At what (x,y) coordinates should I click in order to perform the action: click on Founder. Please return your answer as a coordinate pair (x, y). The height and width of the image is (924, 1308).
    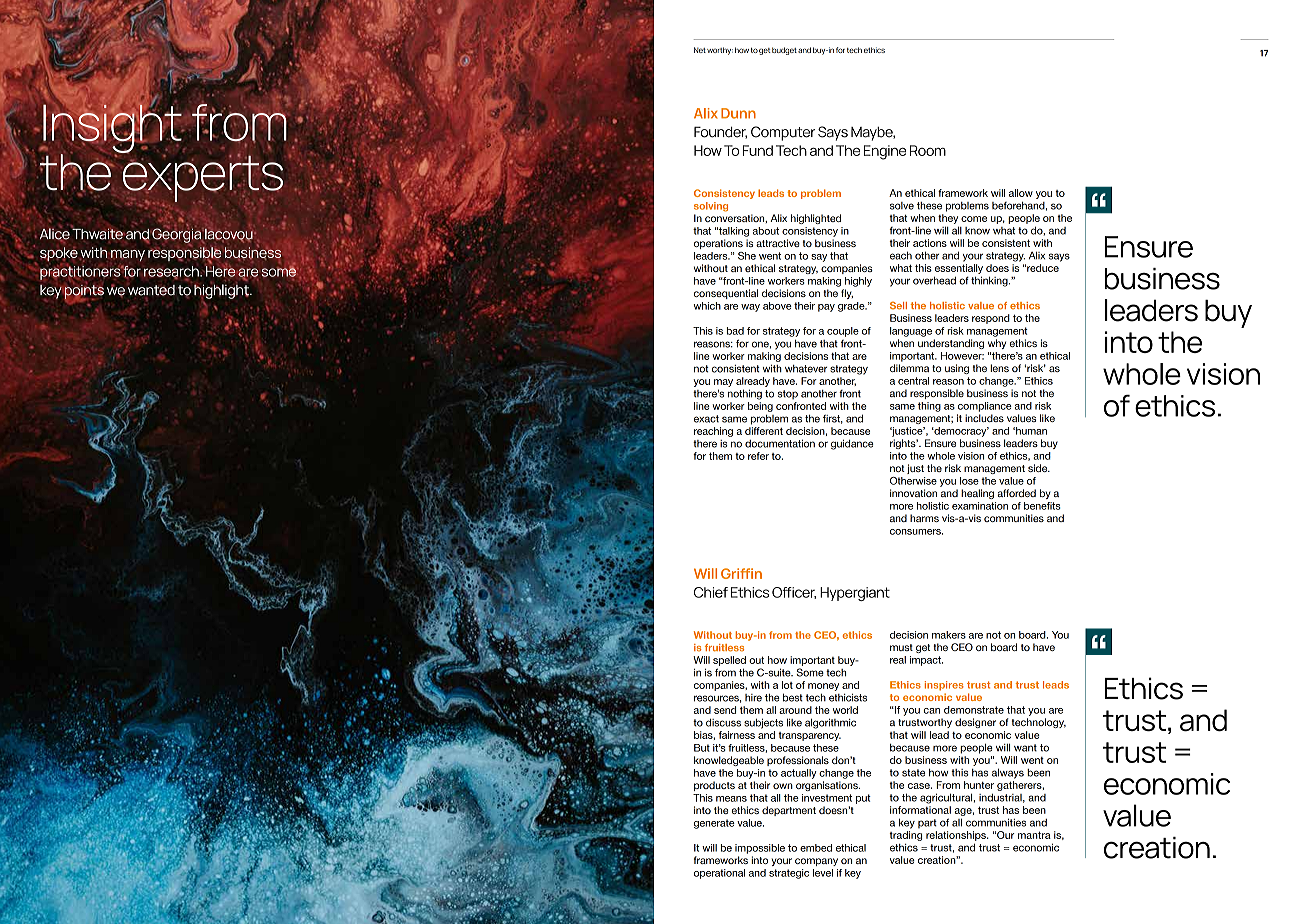
    Looking at the image, I should click on (720, 132).
